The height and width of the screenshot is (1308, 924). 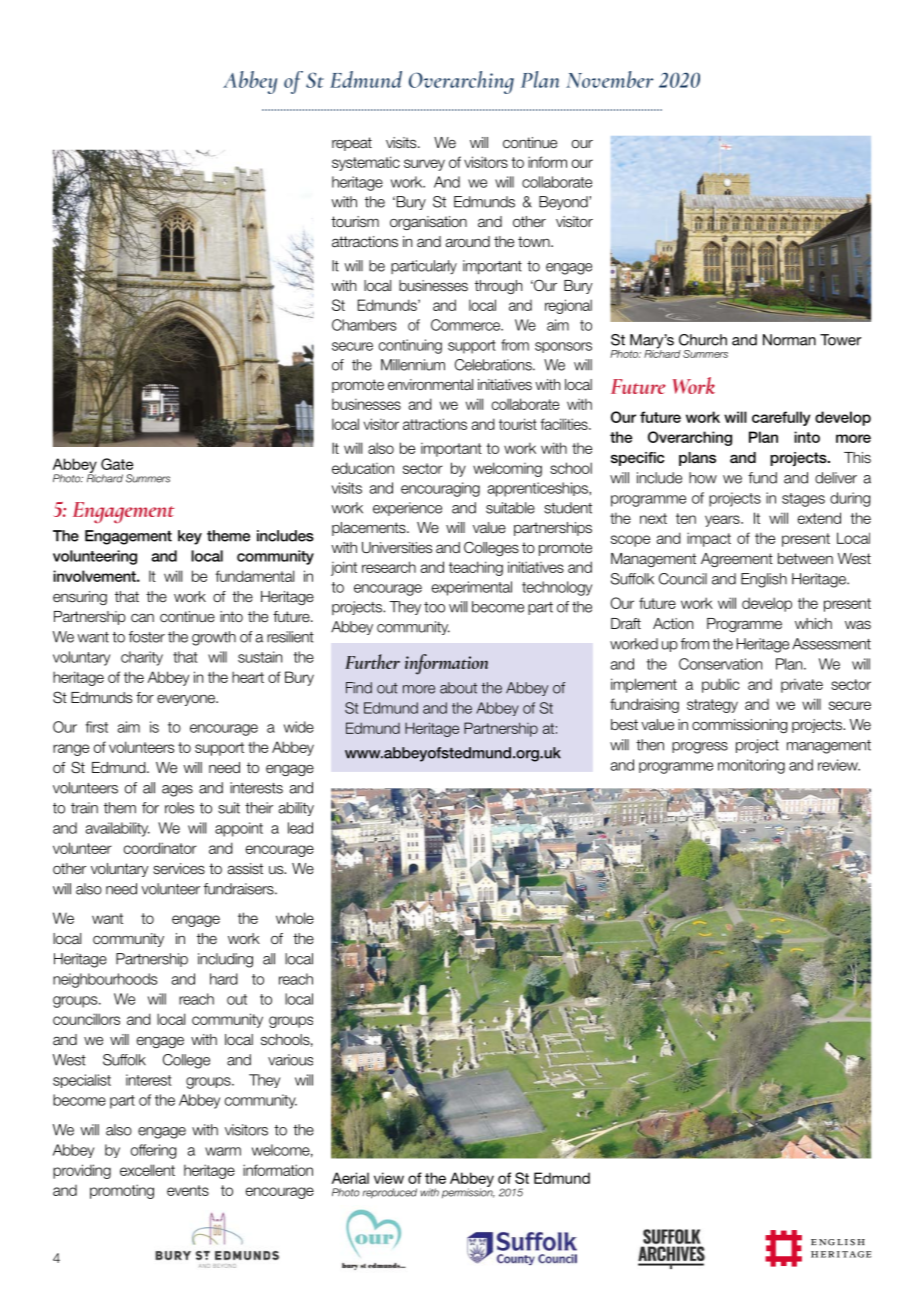 I want to click on which, so click(x=813, y=623).
